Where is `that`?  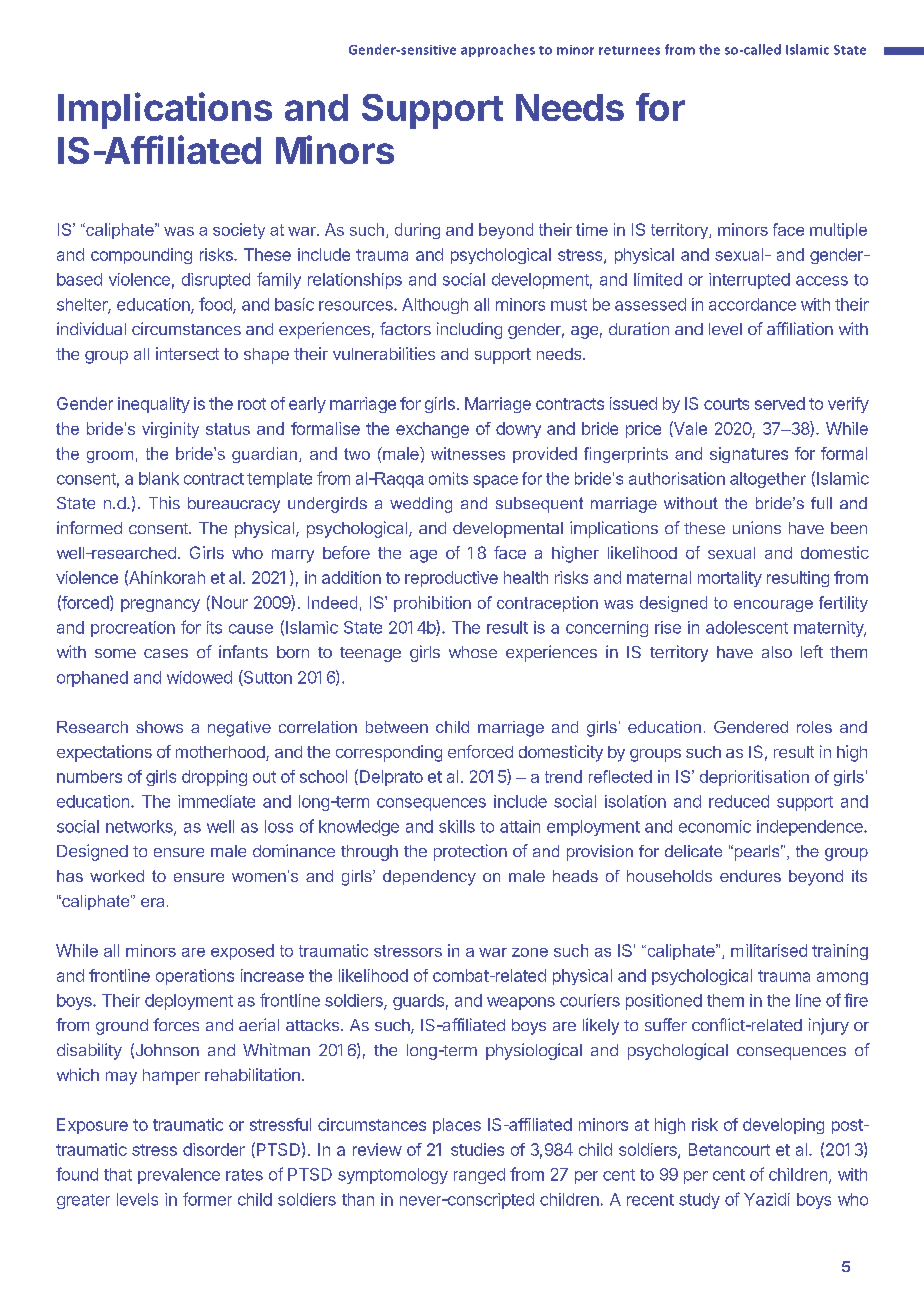
that is located at coordinates (118, 1174).
